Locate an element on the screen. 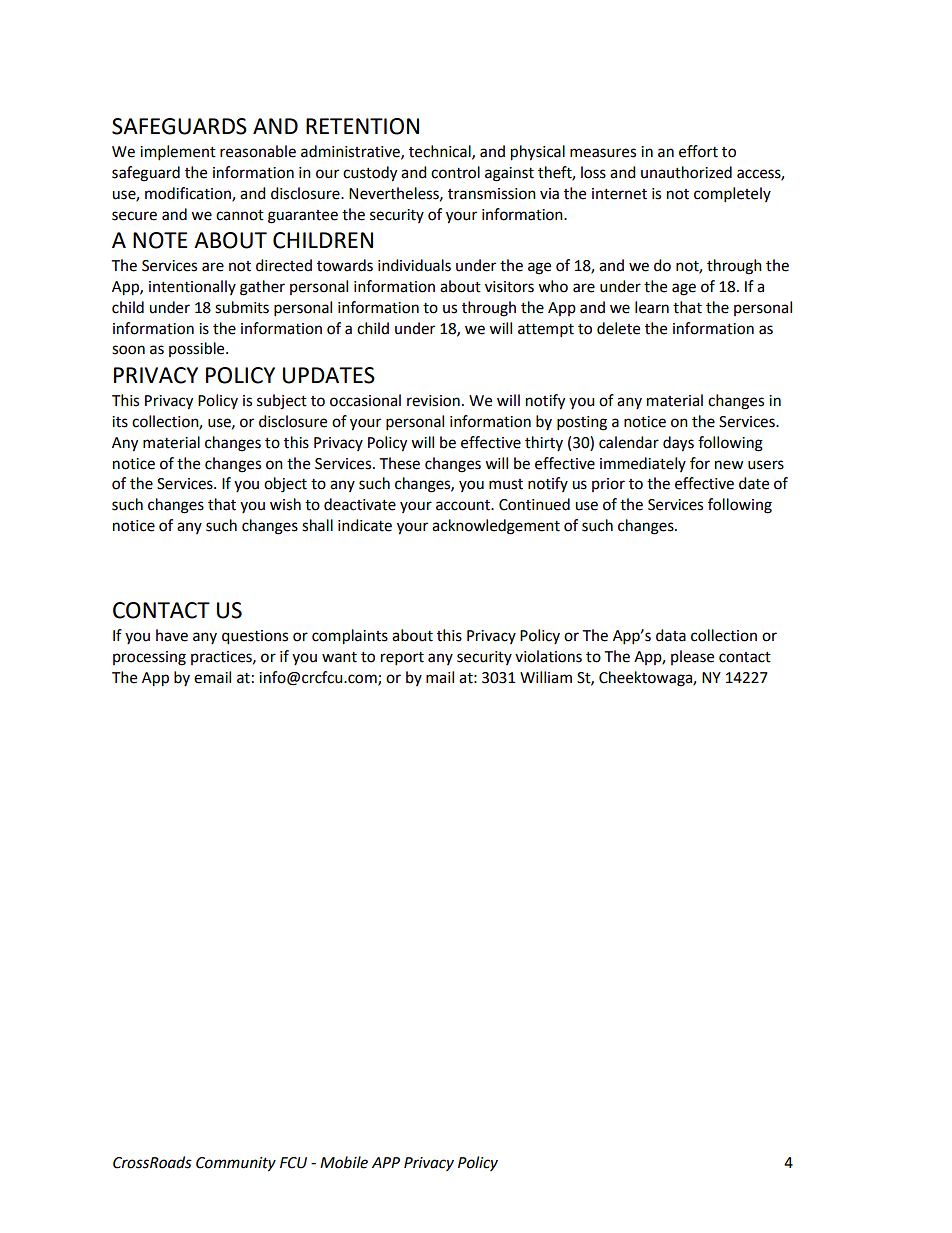 This screenshot has width=952, height=1233. revision is located at coordinates (433, 401).
